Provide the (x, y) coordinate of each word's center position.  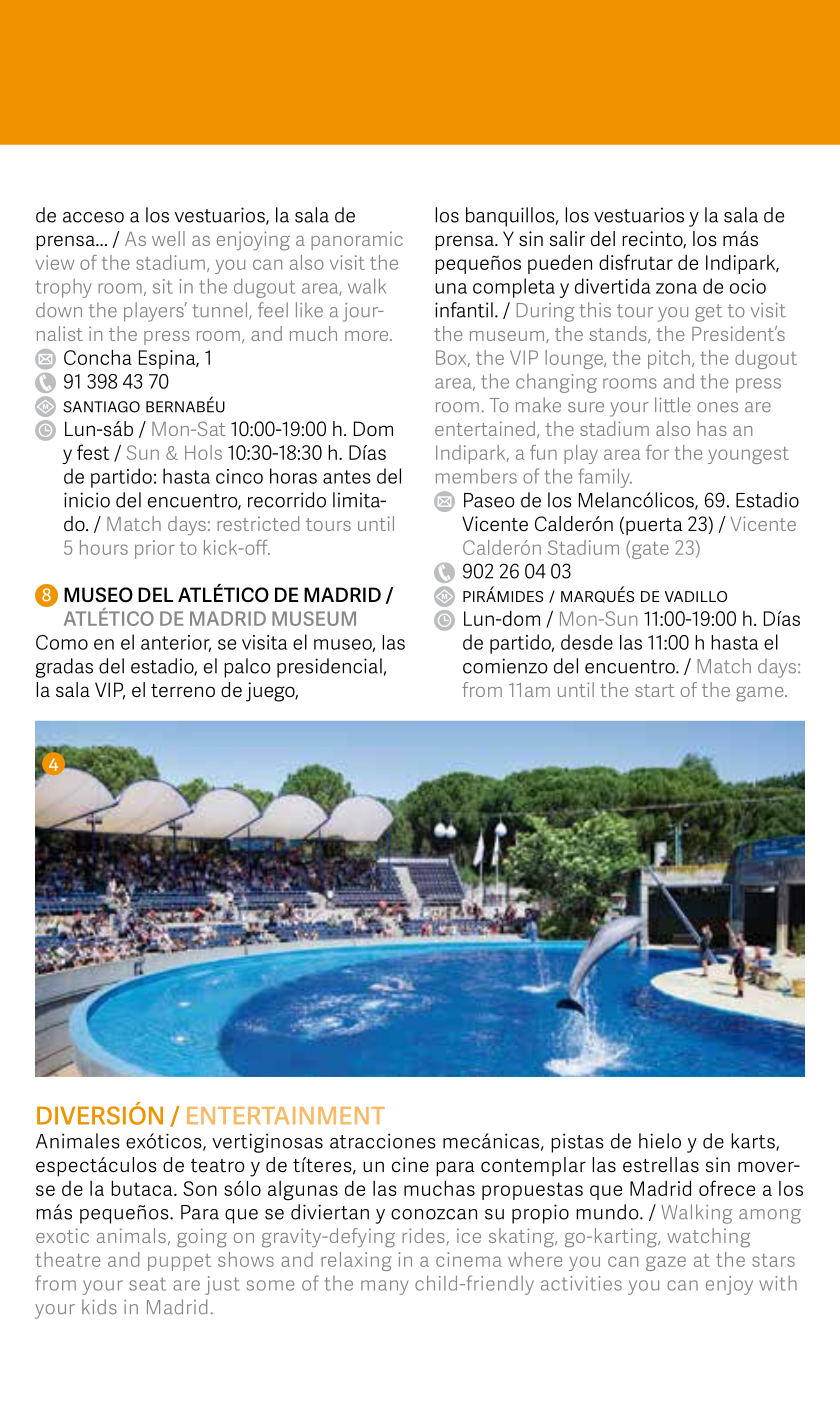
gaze (666, 1263)
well (168, 238)
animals (131, 1235)
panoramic (357, 240)
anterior (176, 643)
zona (676, 288)
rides (423, 1235)
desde (587, 642)
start (655, 690)
